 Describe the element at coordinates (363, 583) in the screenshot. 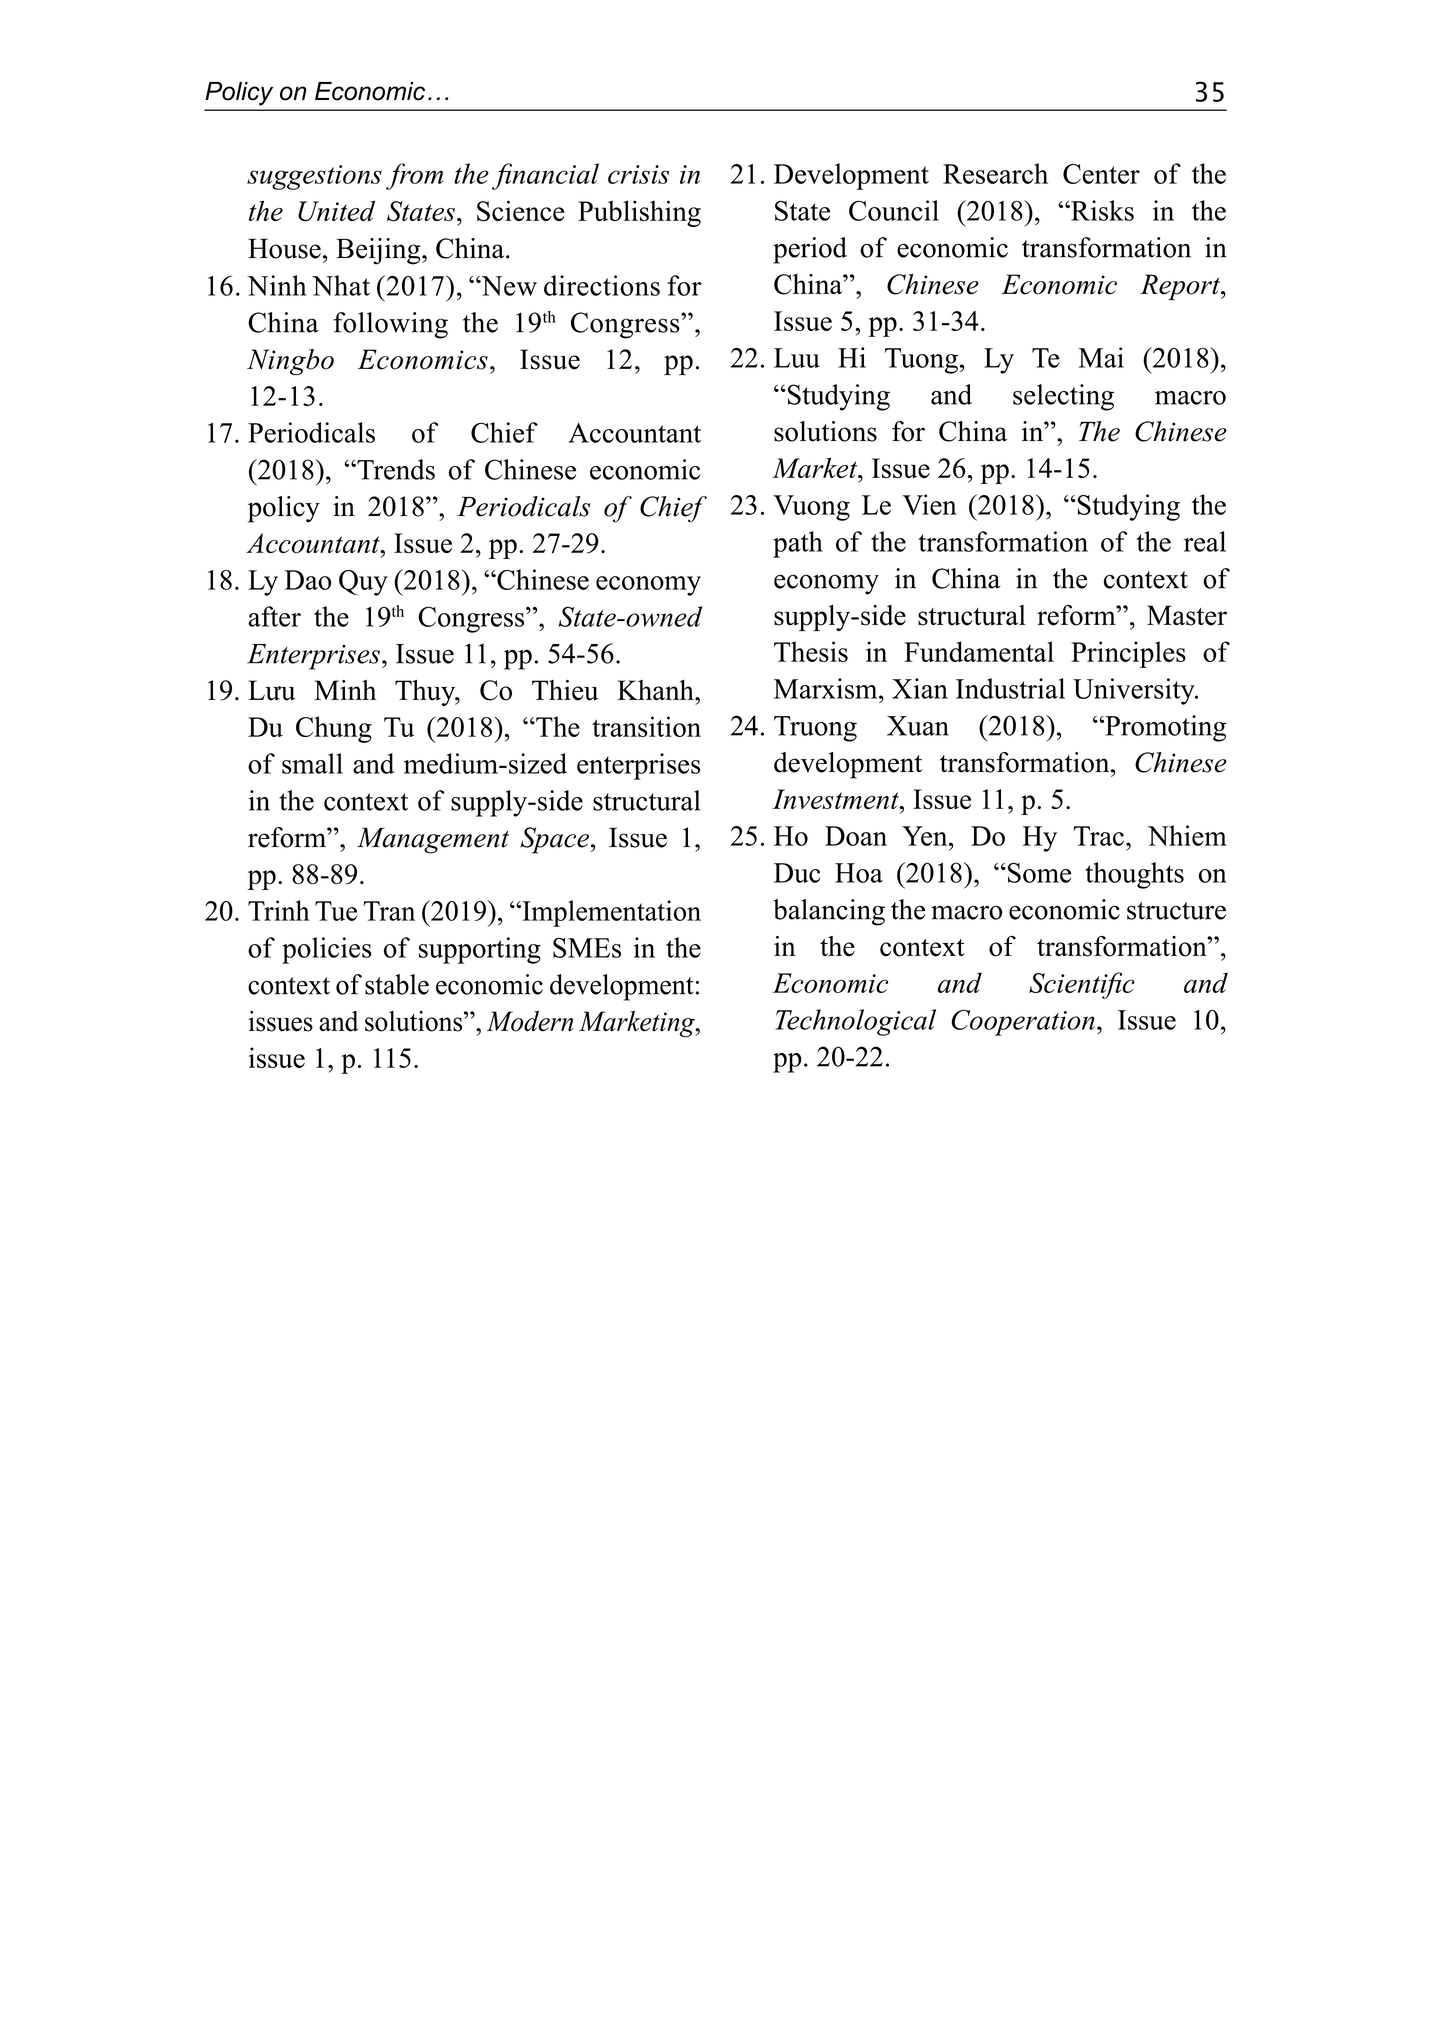

I see `Quy` at that location.
